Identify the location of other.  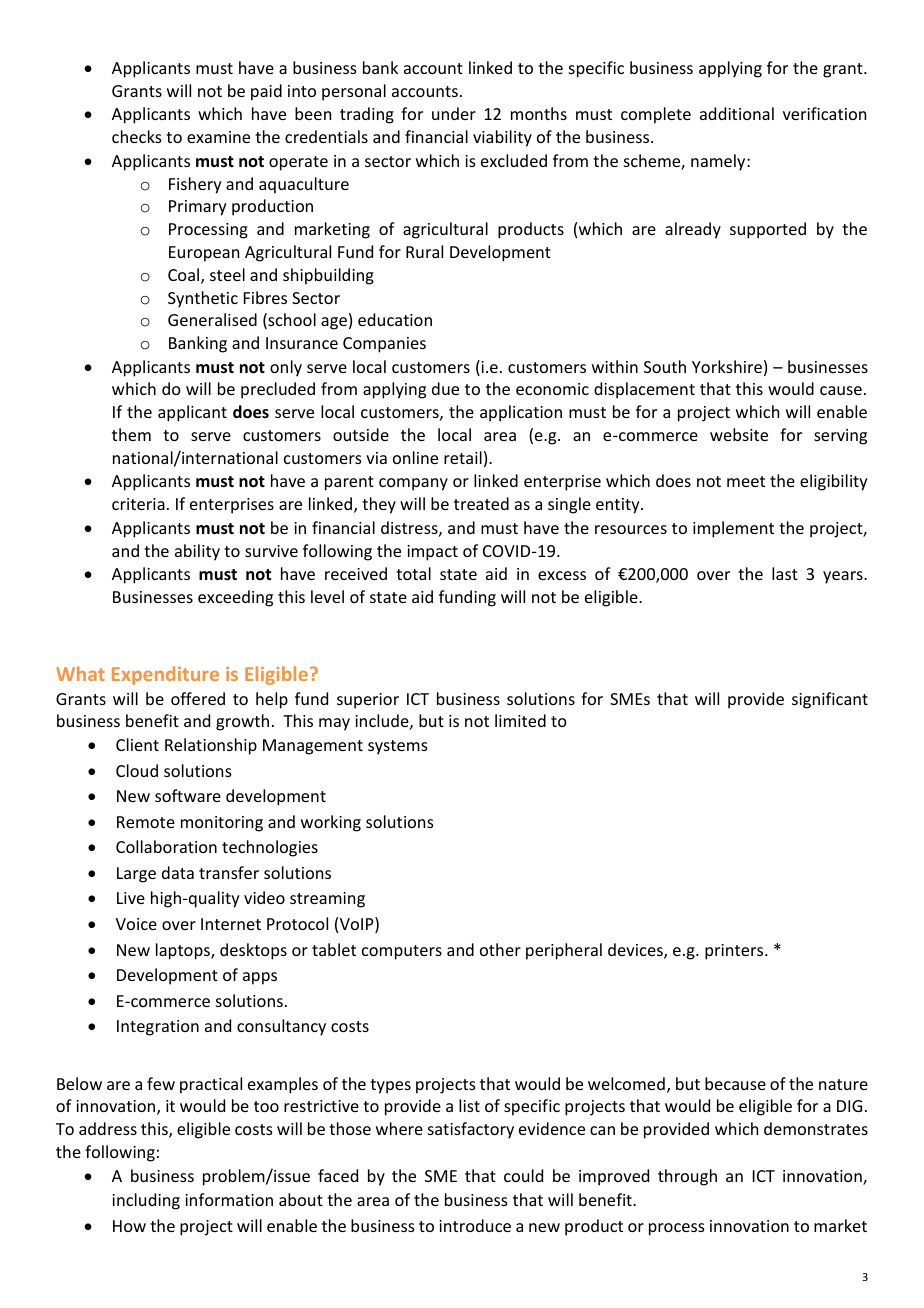
(500, 949).
